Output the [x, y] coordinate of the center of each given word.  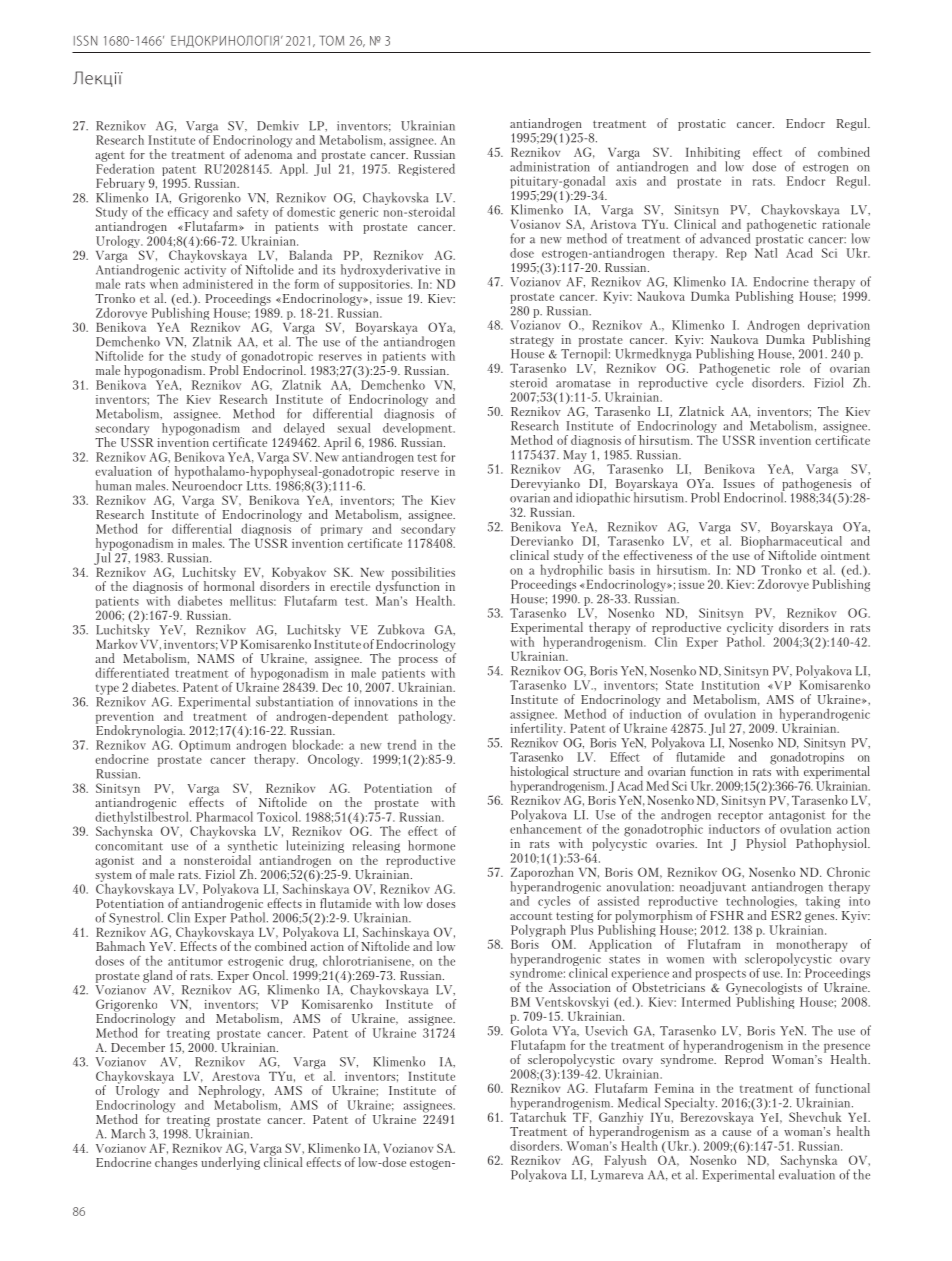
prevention [125, 719]
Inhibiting [713, 154]
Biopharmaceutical [791, 542]
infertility [538, 729]
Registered [426, 169]
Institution [730, 685]
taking [822, 901]
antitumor [195, 961]
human [113, 485]
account [531, 916]
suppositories [375, 286]
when [164, 282]
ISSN [85, 40]
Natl [766, 251]
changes [176, 1163]
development [419, 428]
